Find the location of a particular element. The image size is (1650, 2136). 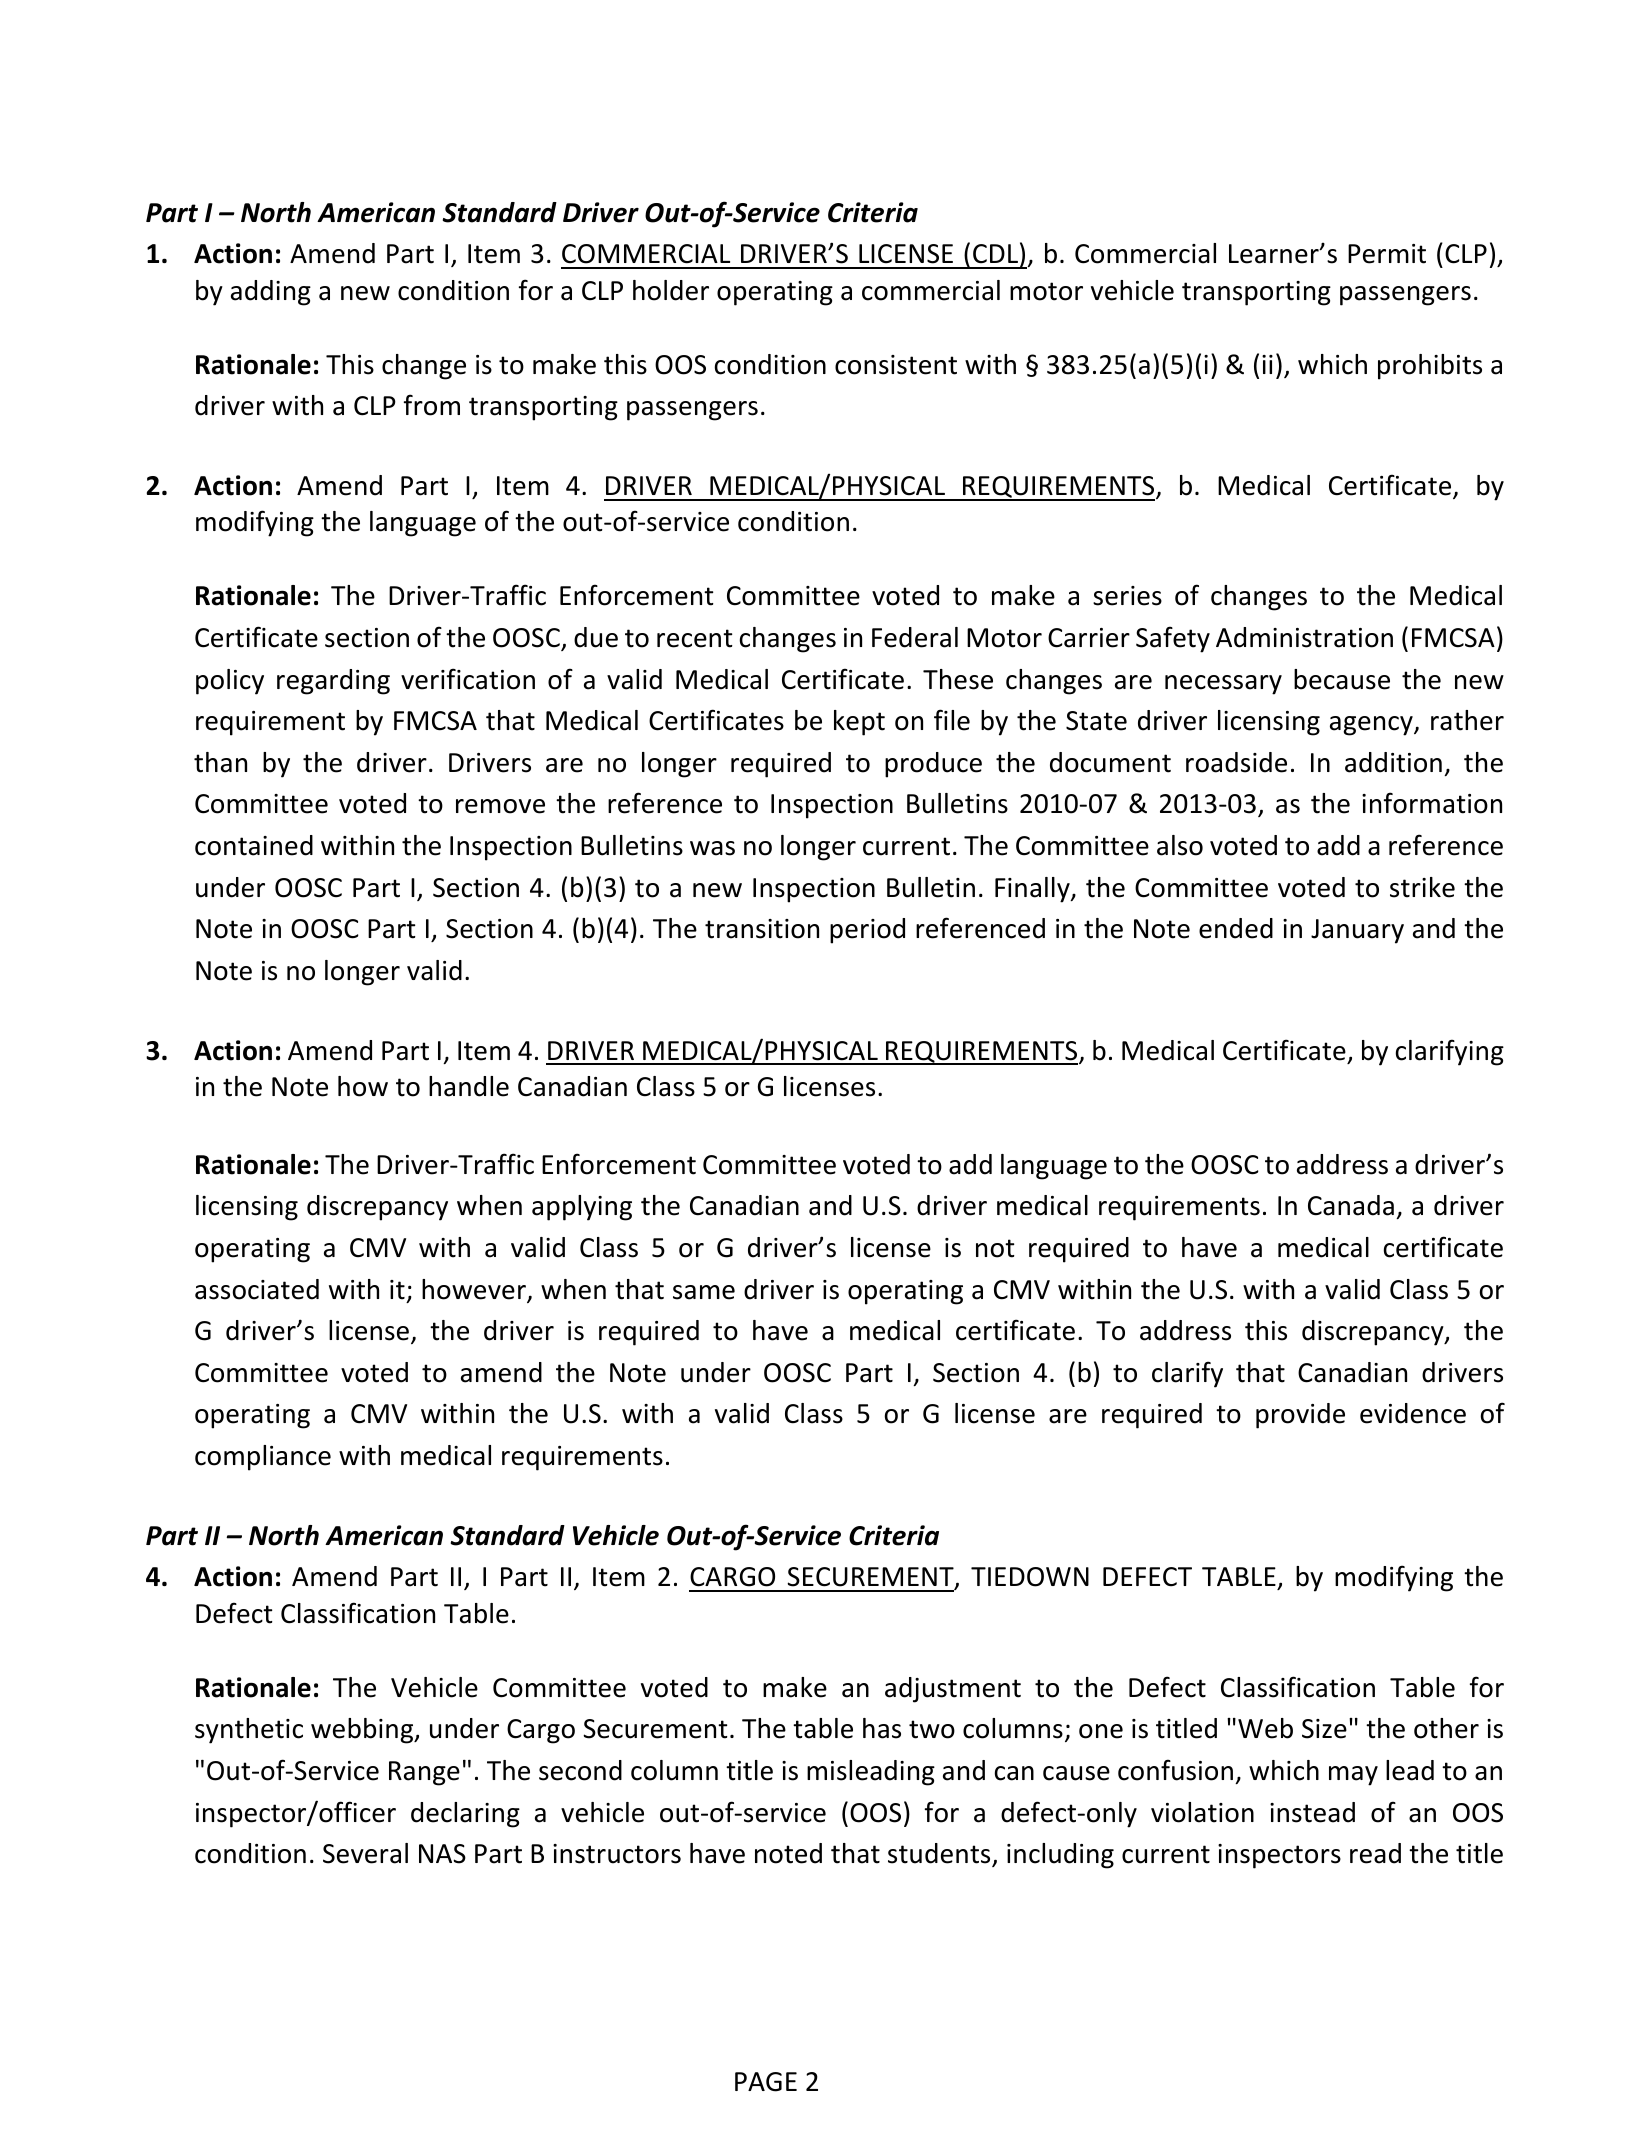

Several is located at coordinates (365, 1853).
